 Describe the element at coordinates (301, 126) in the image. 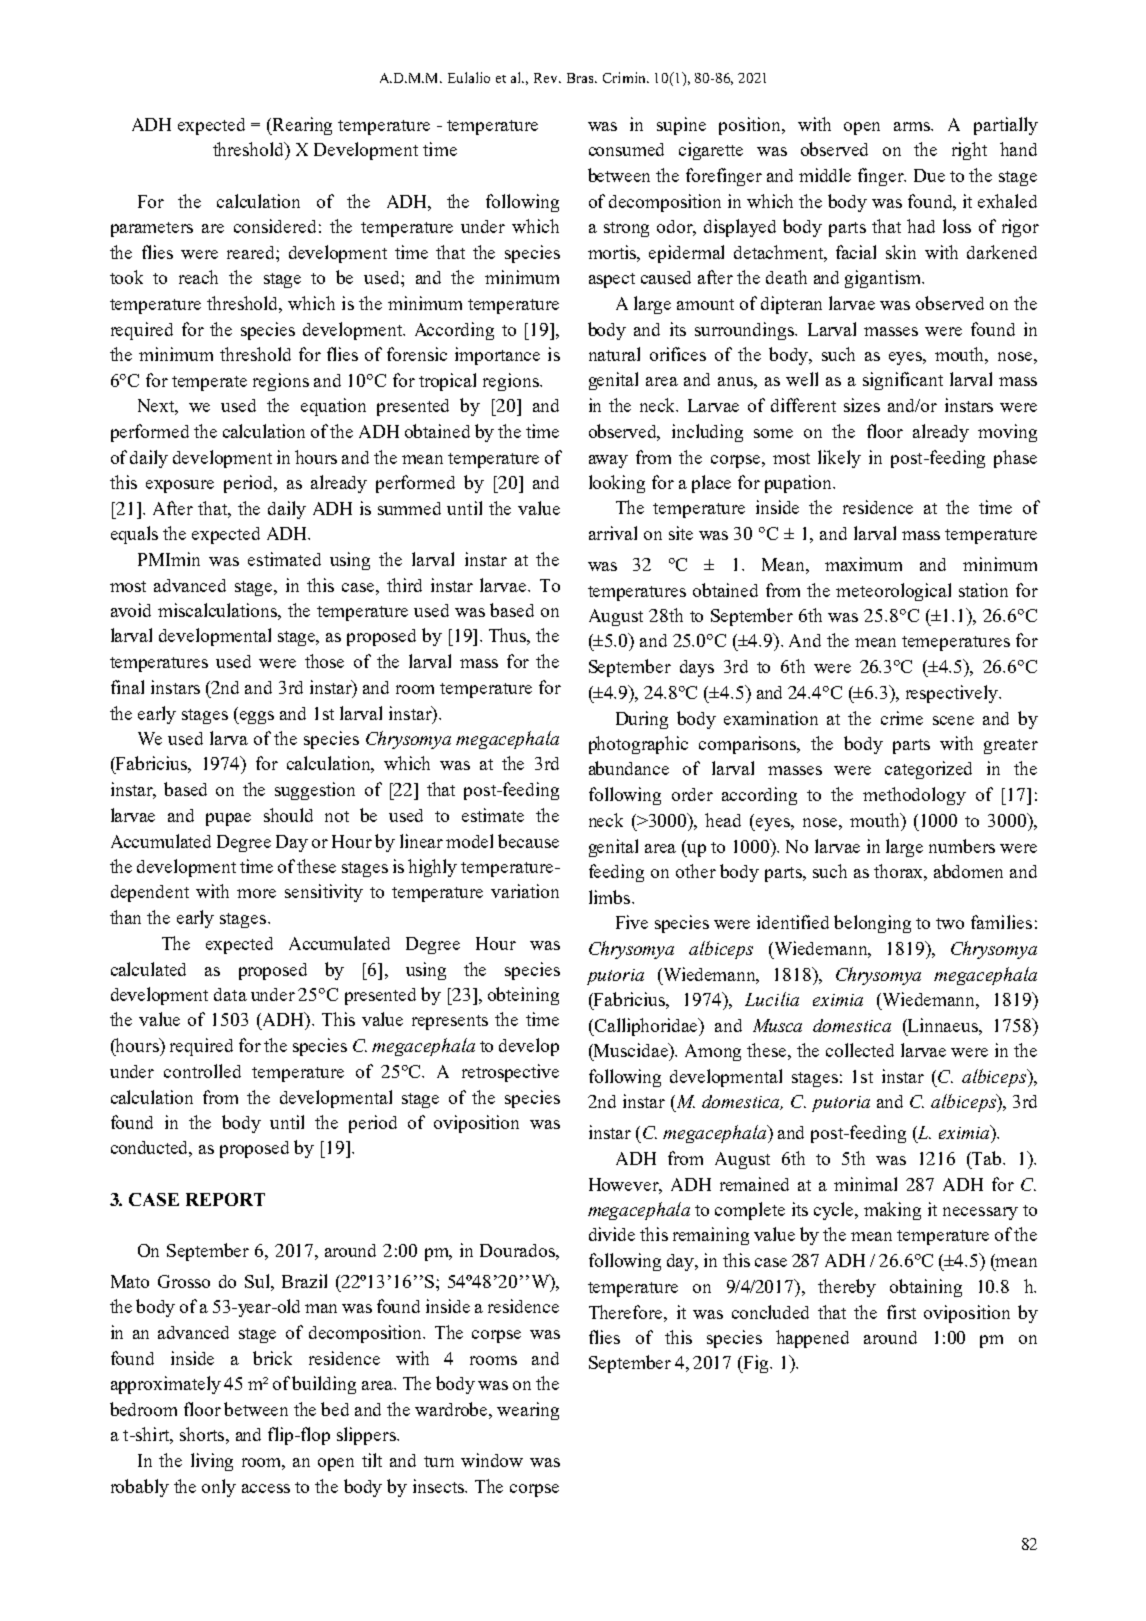

I see `Rearing` at that location.
